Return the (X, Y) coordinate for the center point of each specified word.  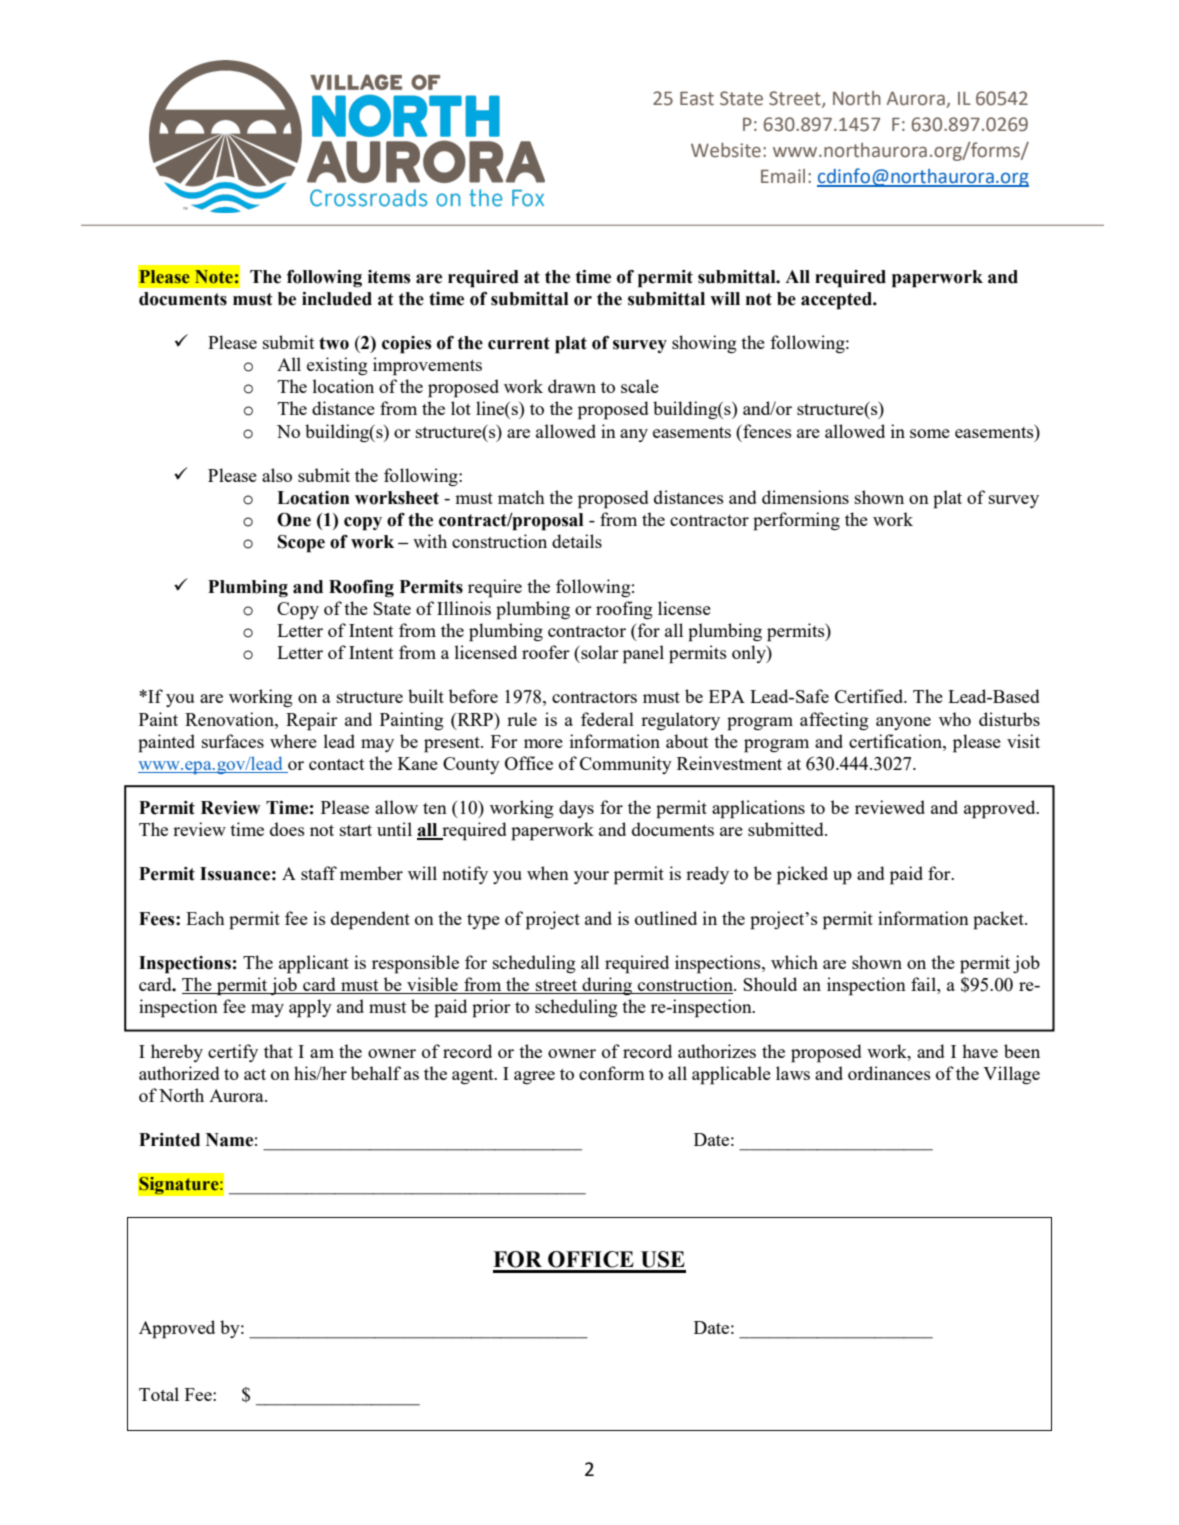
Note (214, 277)
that (278, 1051)
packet (999, 920)
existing (337, 366)
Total (159, 1394)
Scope (301, 544)
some (930, 433)
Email (783, 176)
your (591, 877)
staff (319, 873)
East (697, 98)
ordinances (889, 1073)
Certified (870, 696)
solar (599, 652)
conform (612, 1073)
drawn (572, 386)
